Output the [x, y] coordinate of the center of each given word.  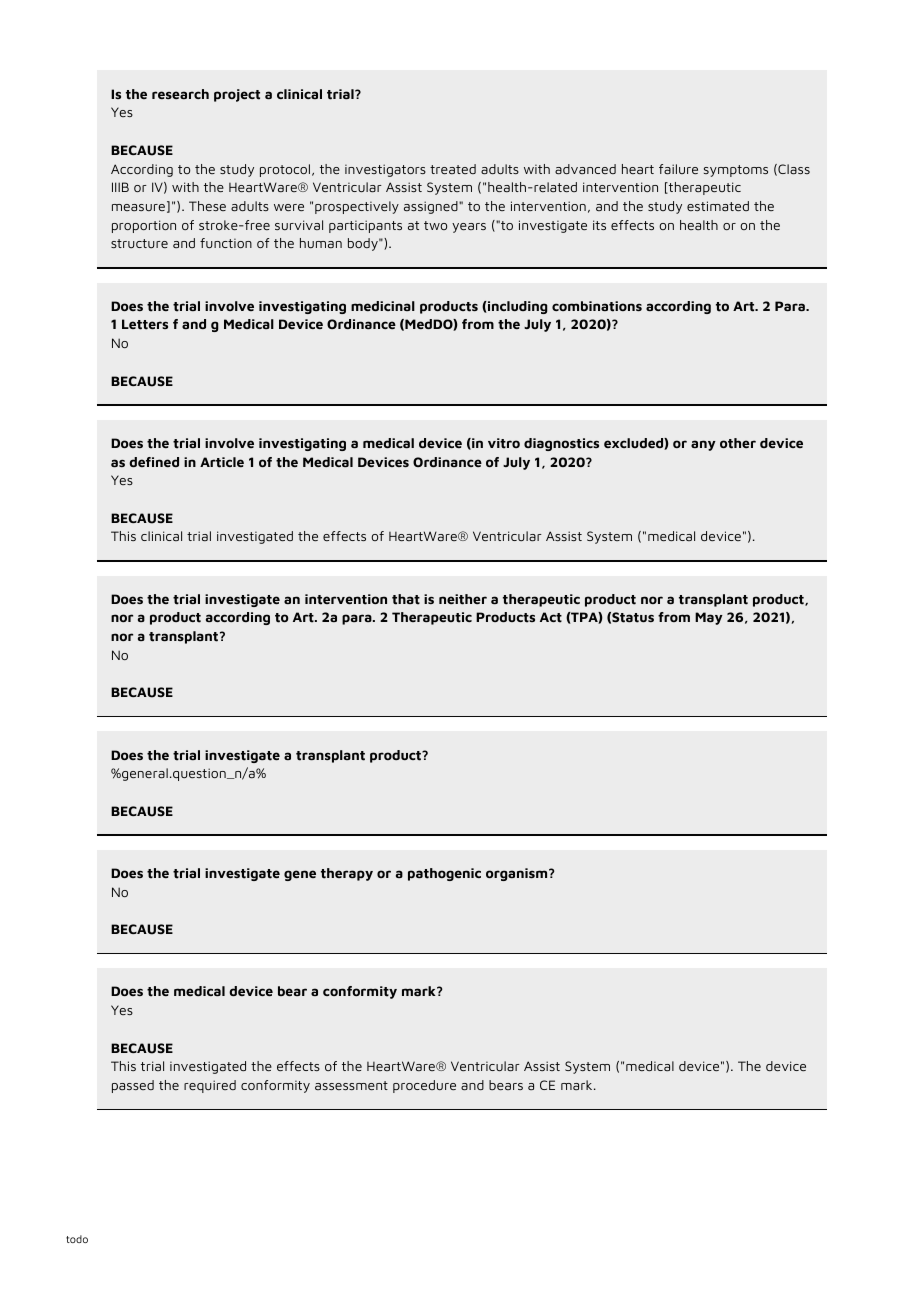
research [180, 94]
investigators [385, 170]
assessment [351, 1085]
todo [77, 1239]
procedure [424, 1086]
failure [678, 169]
